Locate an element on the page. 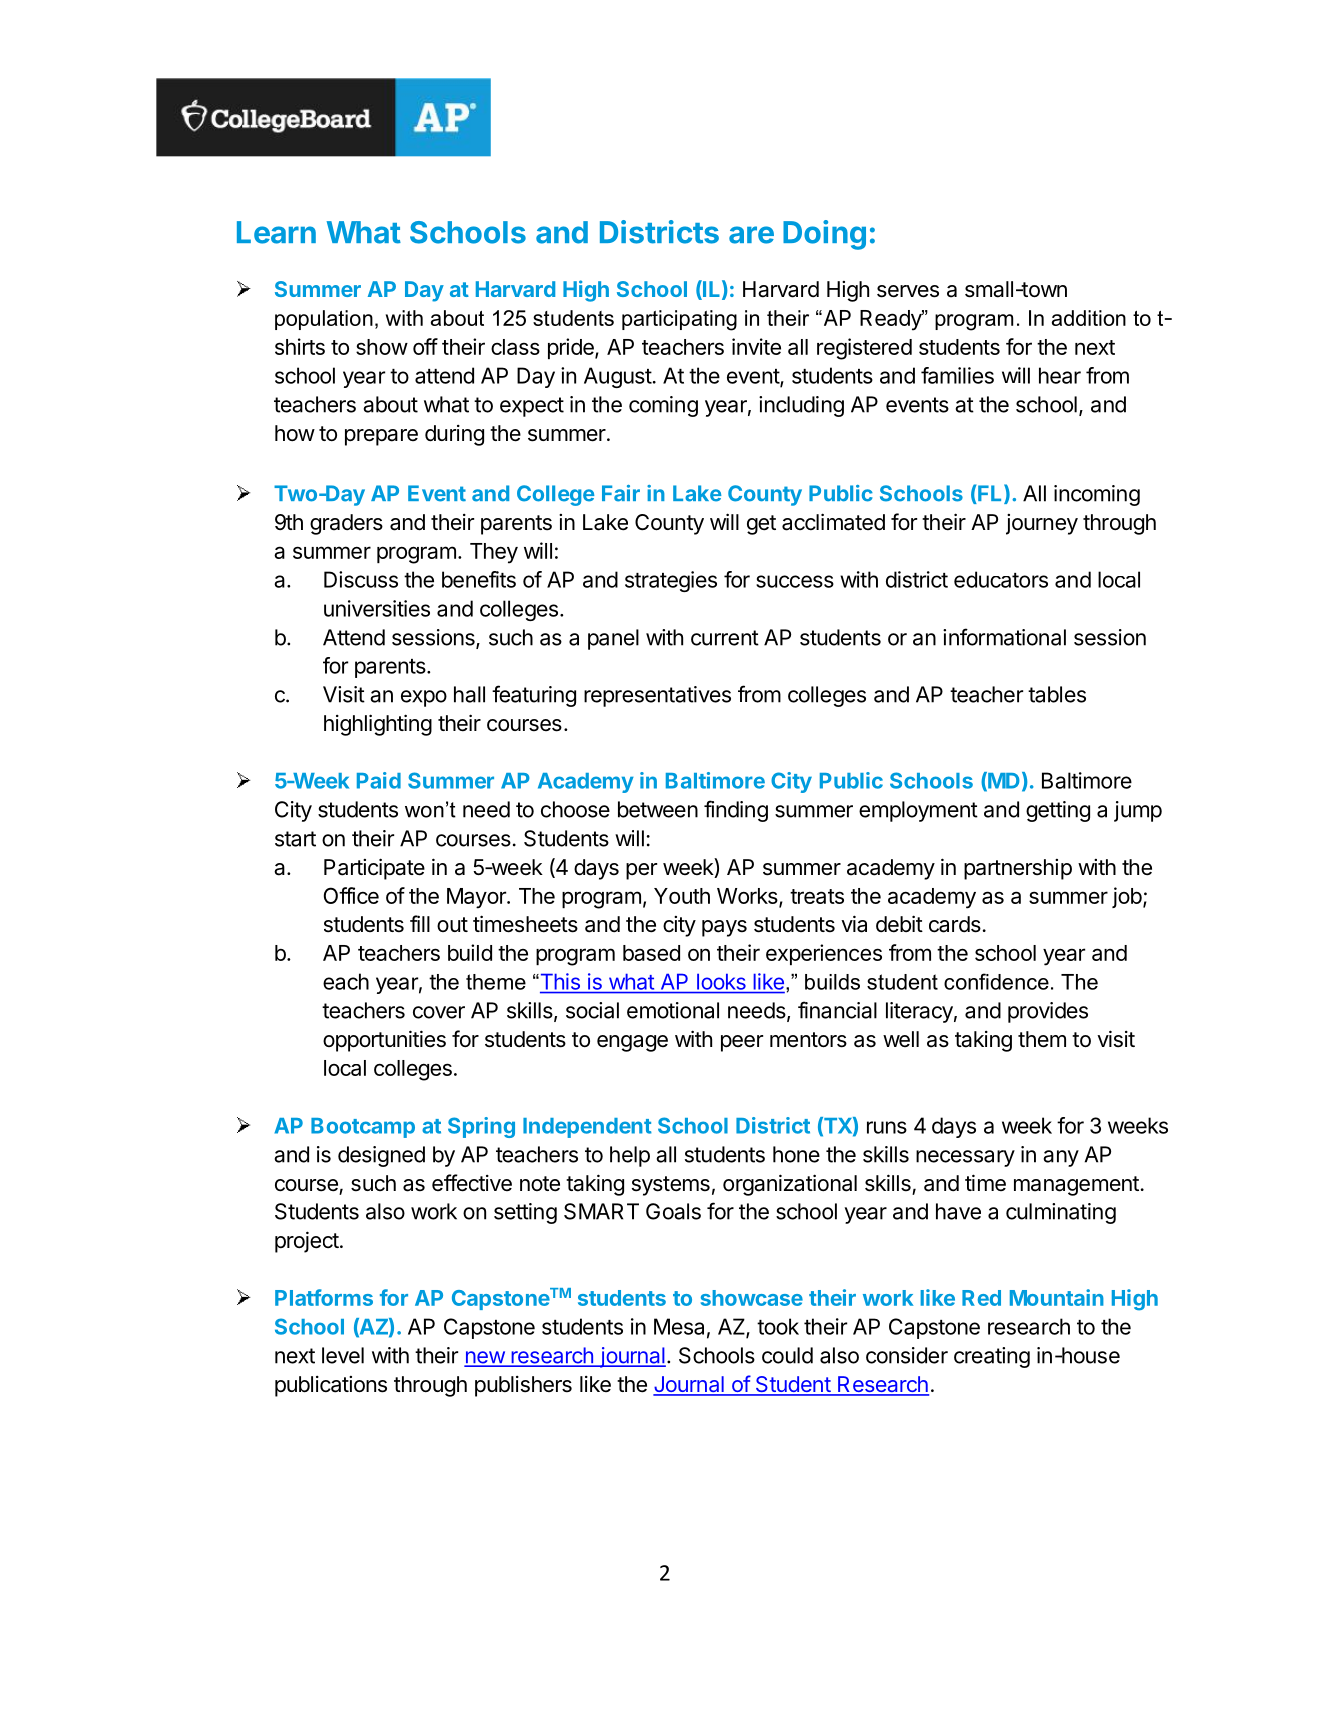 The height and width of the document is (1720, 1329). addition is located at coordinates (1089, 318).
